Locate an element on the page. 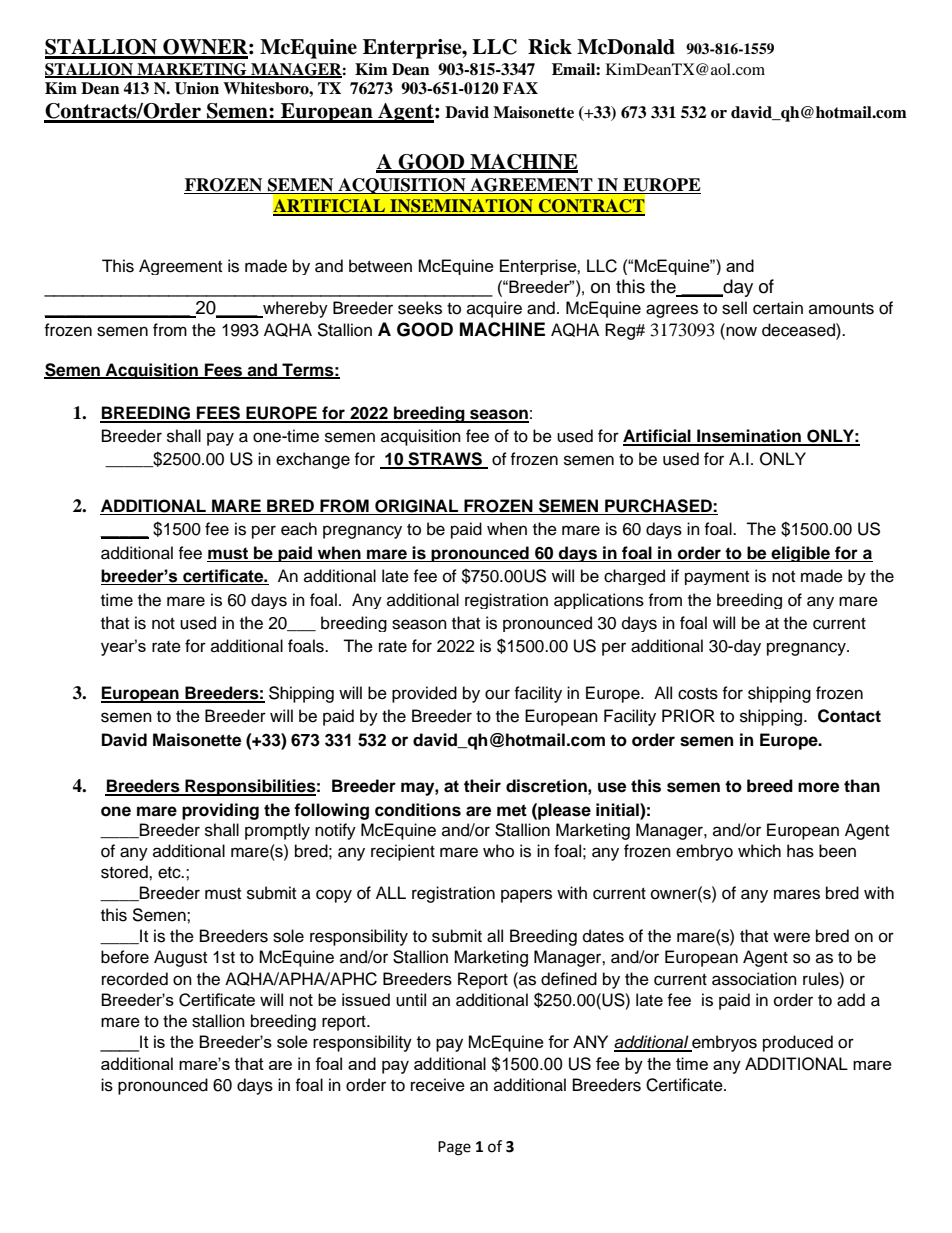  Page is located at coordinates (454, 1148).
